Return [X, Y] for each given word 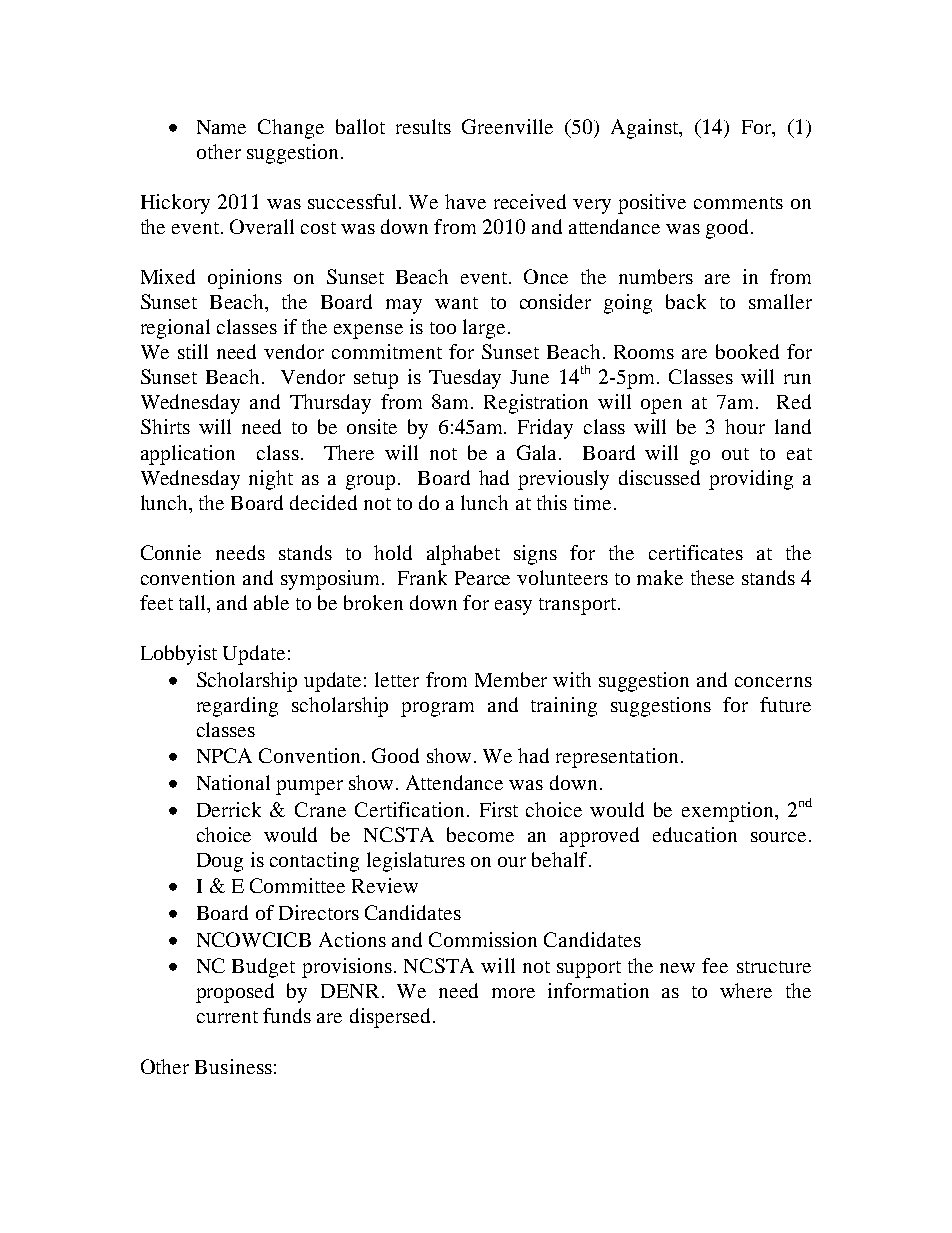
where [746, 990]
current [227, 1017]
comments [738, 203]
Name [221, 127]
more [513, 993]
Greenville [507, 126]
